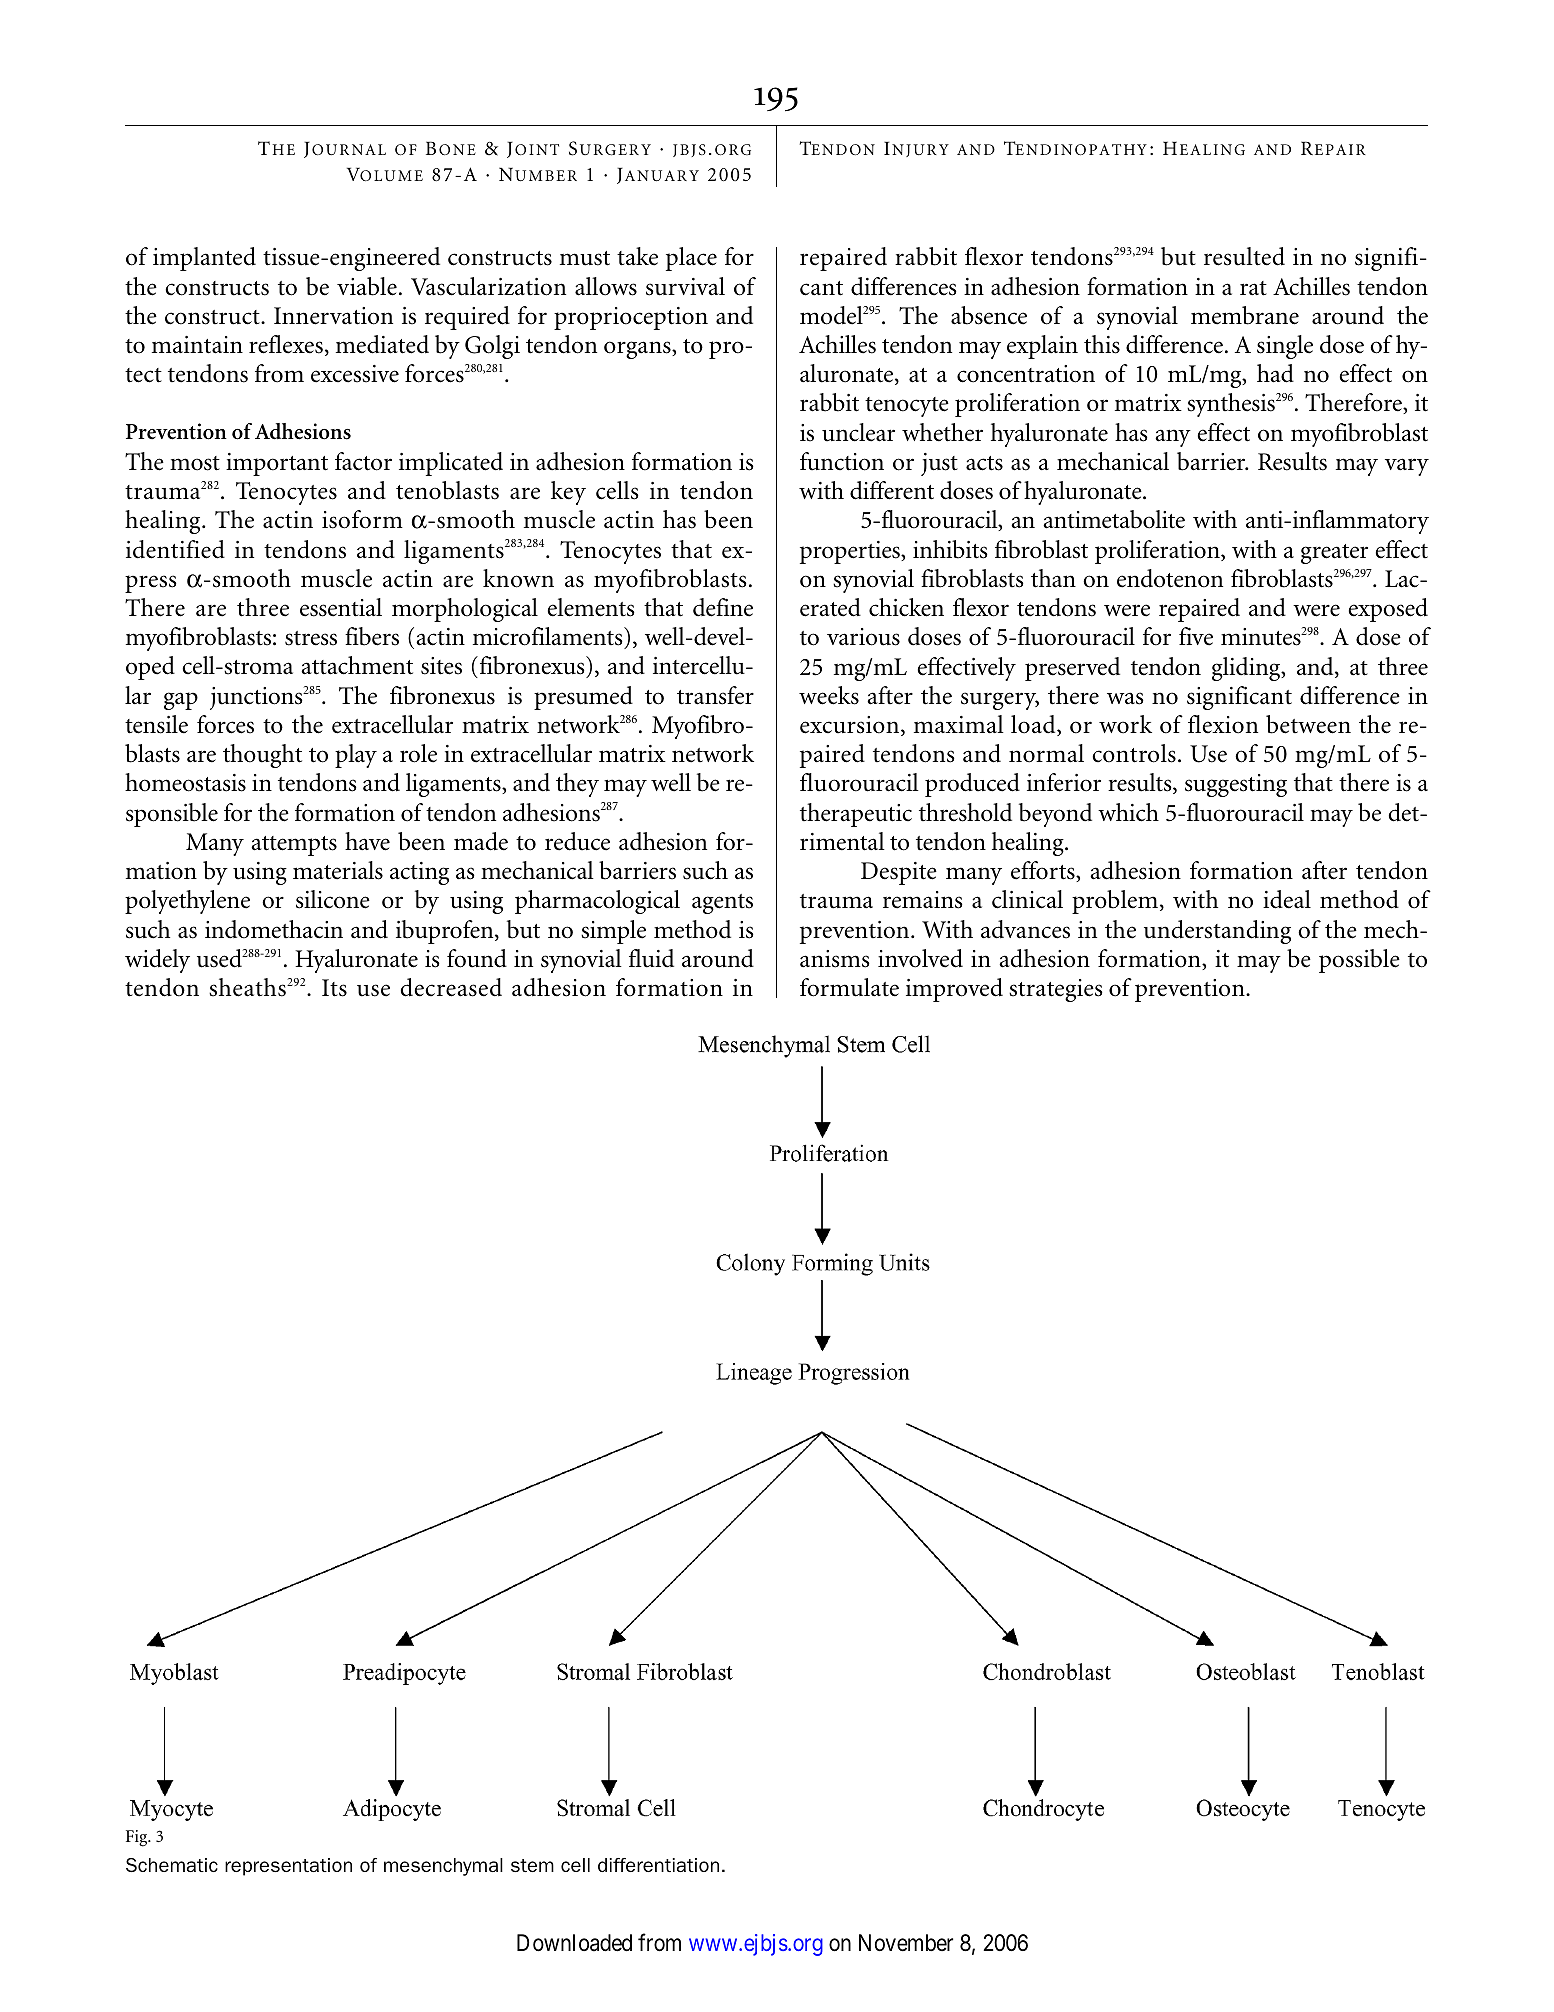 Image resolution: width=1554 pixels, height=2012 pixels. Describe the element at coordinates (685, 286) in the document. I see `survival` at that location.
